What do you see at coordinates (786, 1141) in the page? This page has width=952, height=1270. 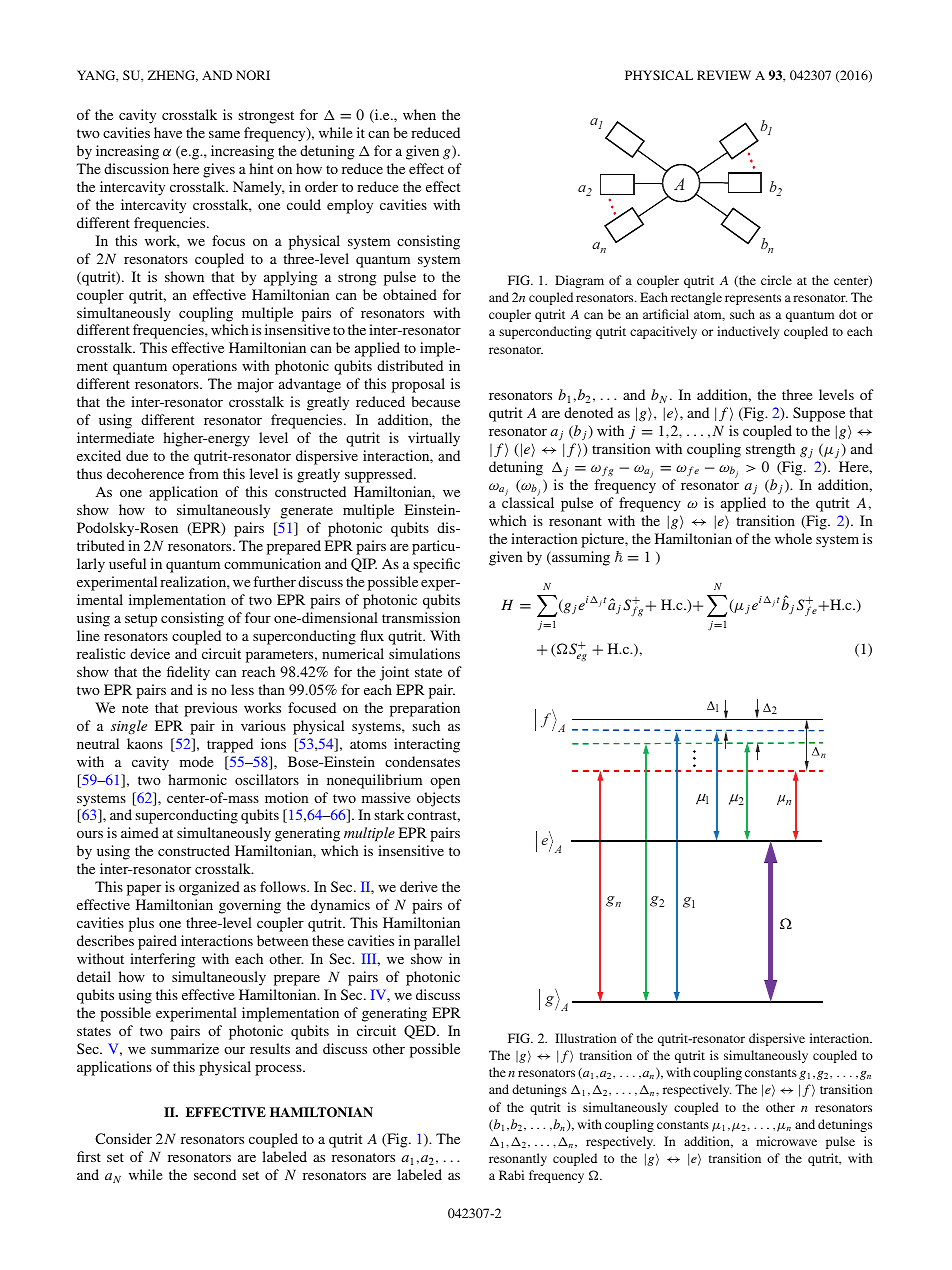 I see `microwave` at bounding box center [786, 1141].
